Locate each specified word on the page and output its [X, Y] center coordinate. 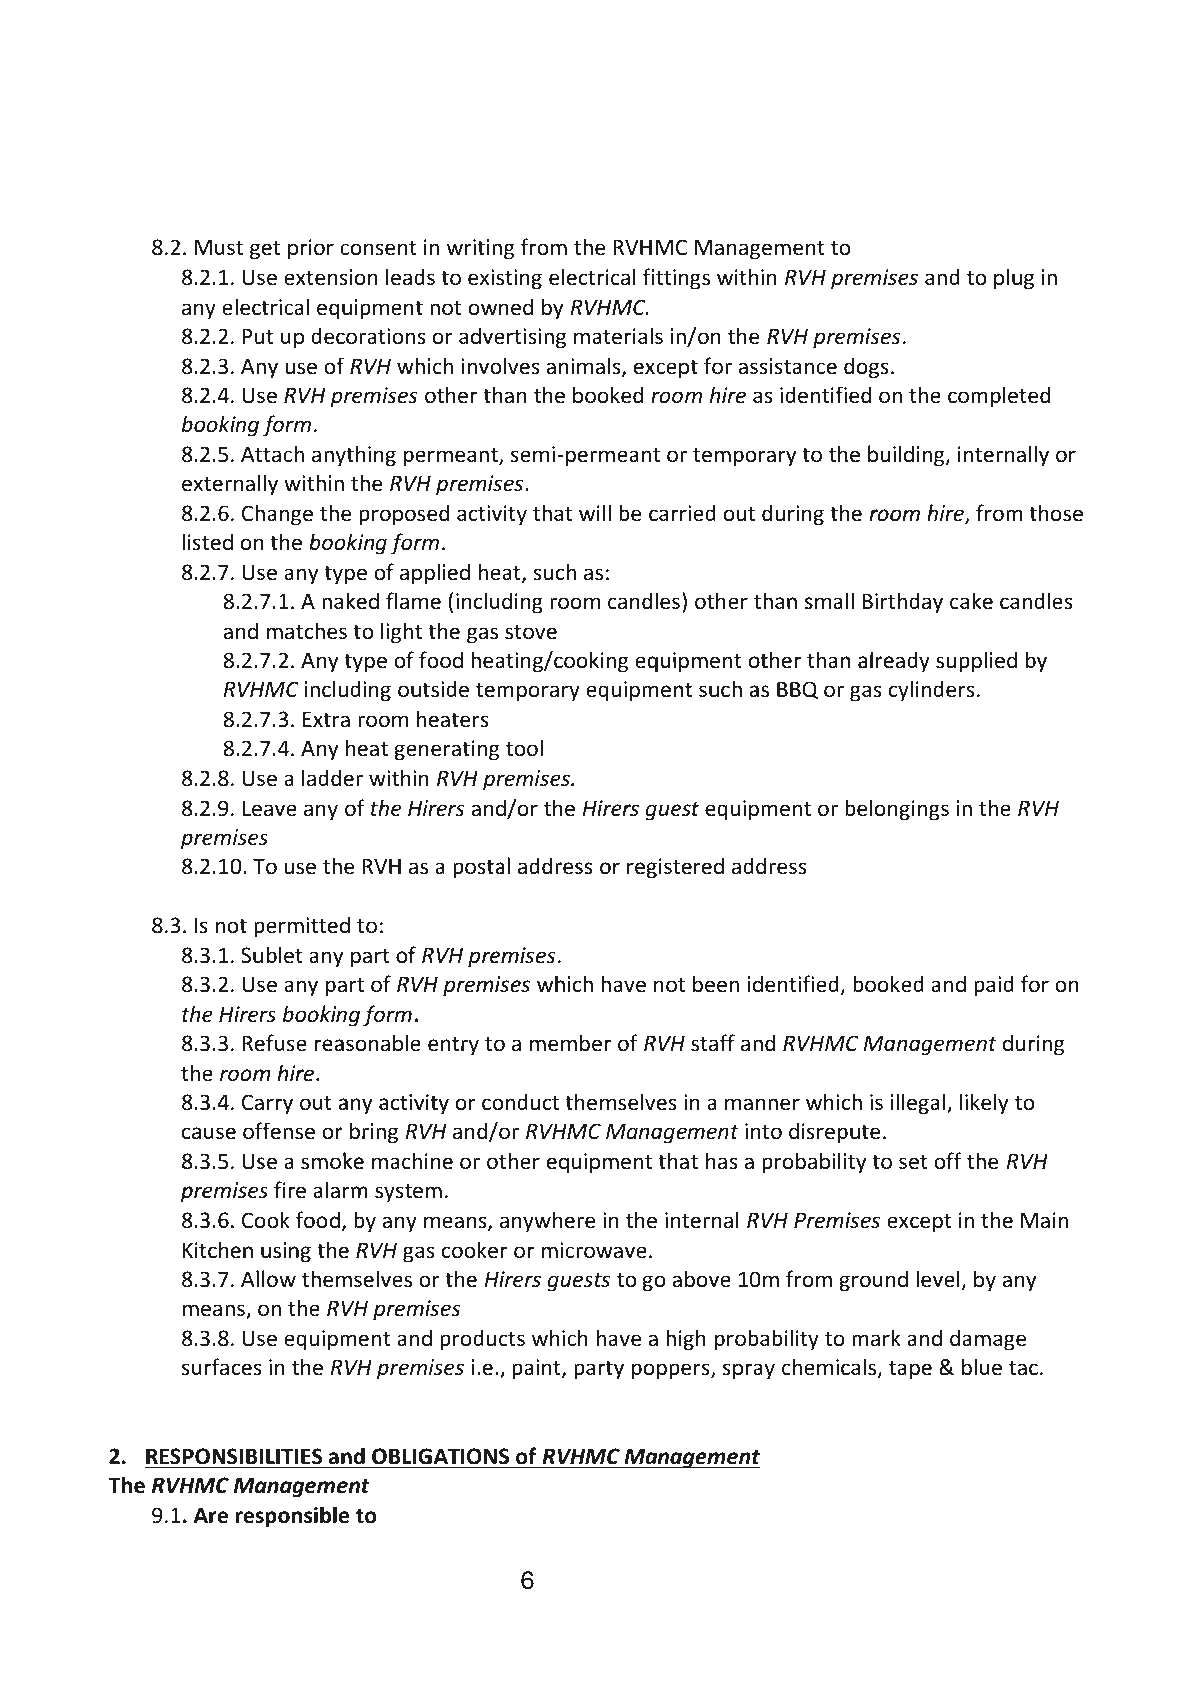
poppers [672, 1371]
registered [675, 868]
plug [1014, 279]
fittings [676, 279]
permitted [302, 927]
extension [330, 277]
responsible [292, 1517]
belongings [897, 810]
